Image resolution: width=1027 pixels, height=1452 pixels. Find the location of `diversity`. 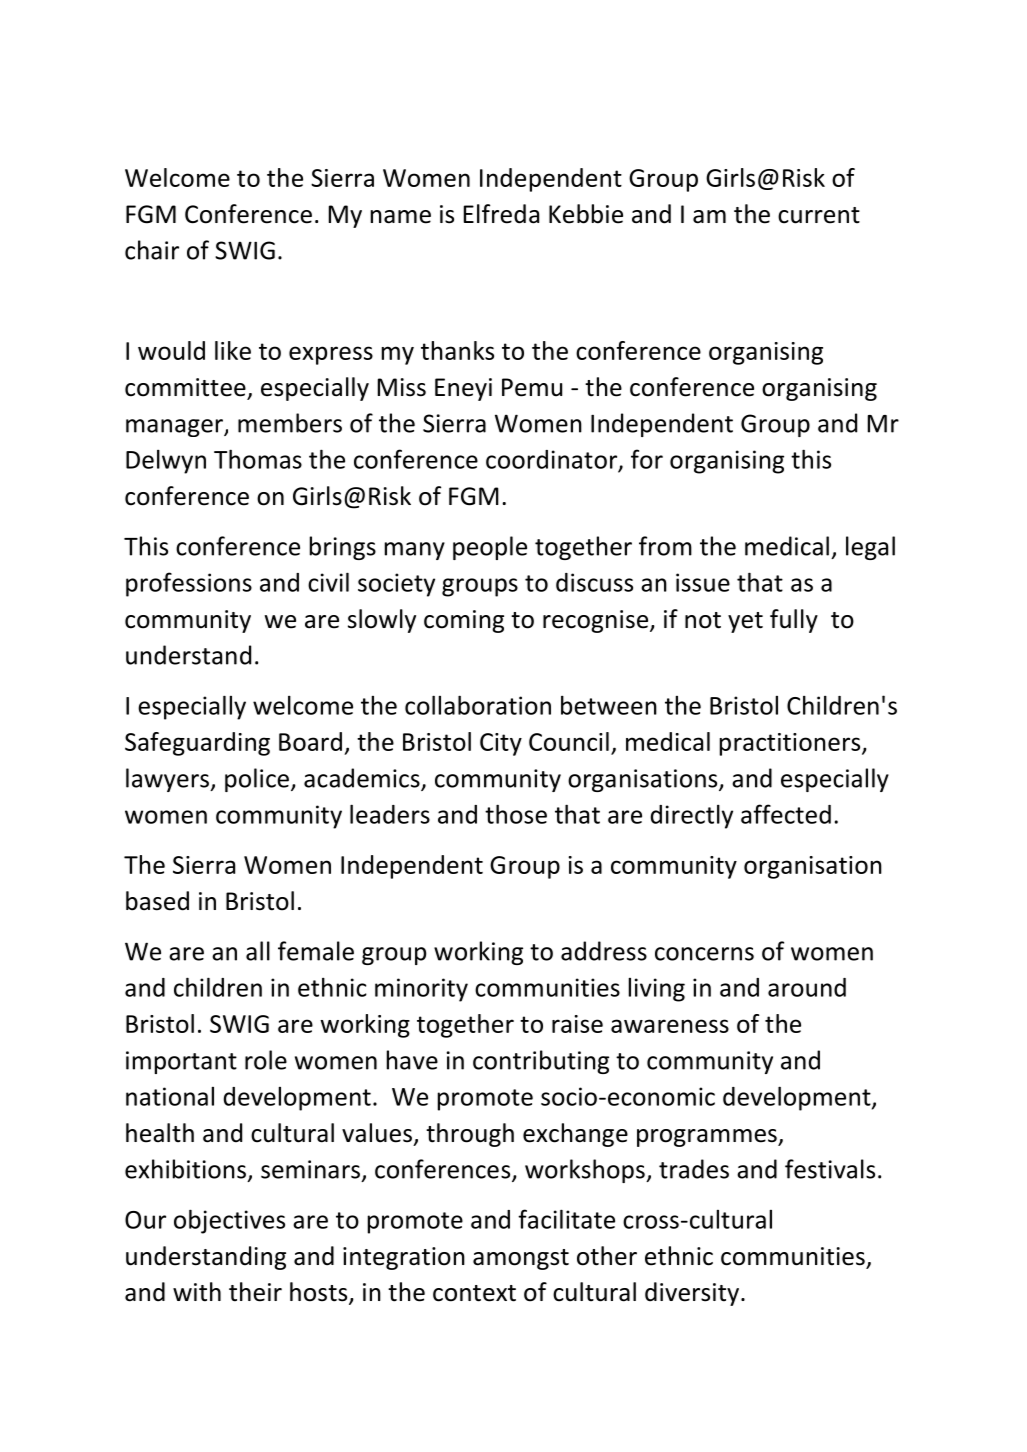

diversity is located at coordinates (692, 1294).
